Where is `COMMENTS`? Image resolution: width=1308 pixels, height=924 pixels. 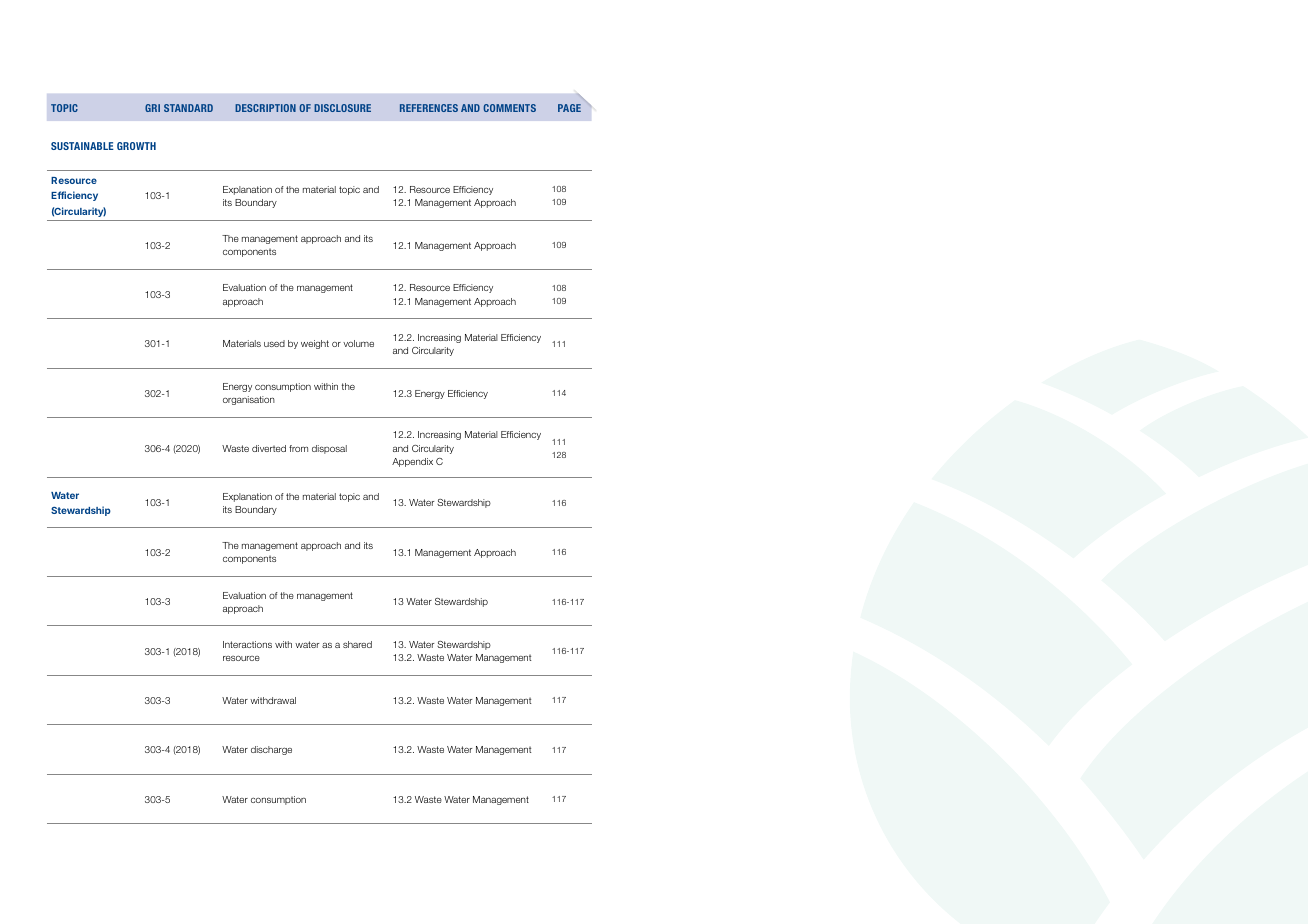
COMMENTS is located at coordinates (509, 108).
